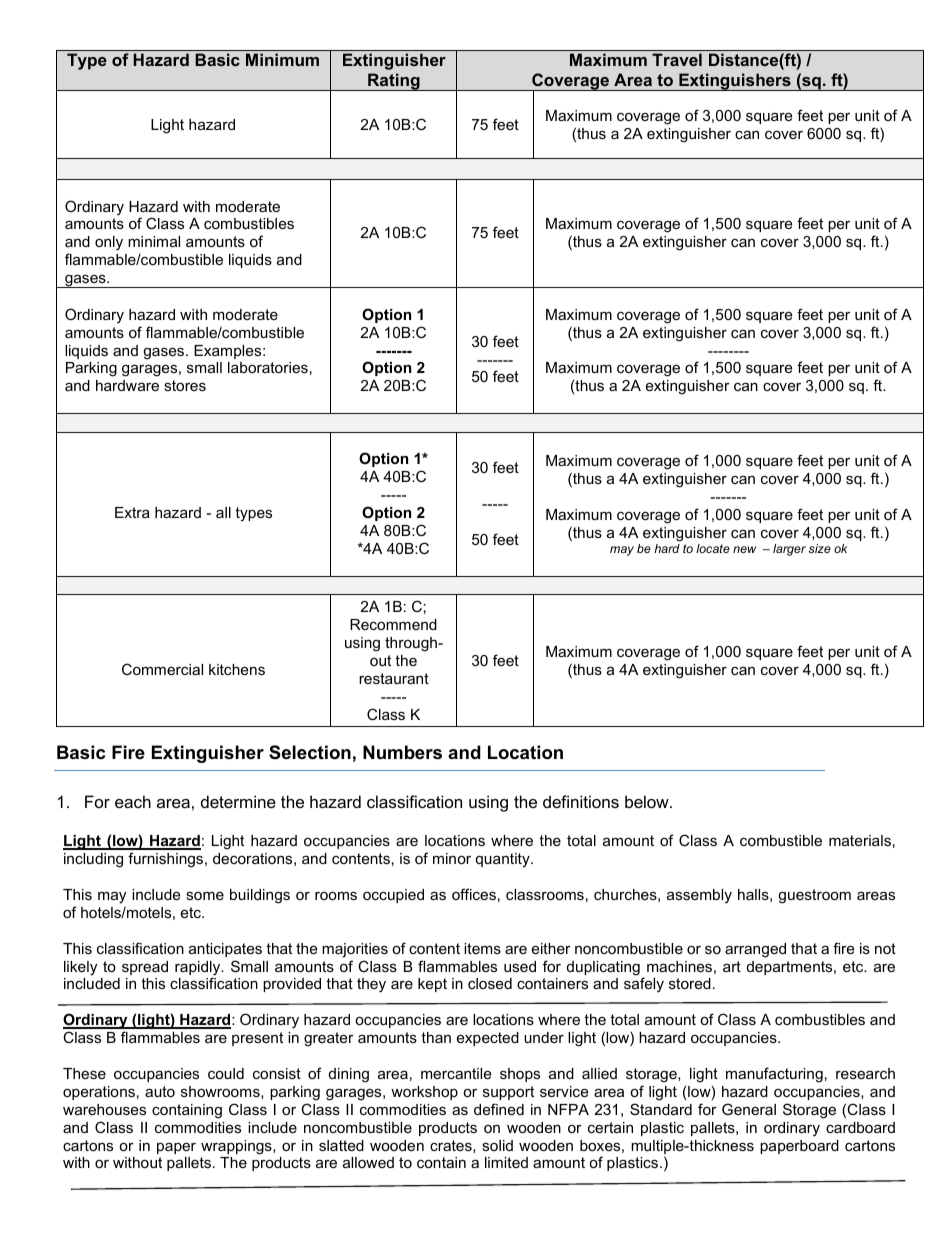 This page has height=1233, width=952. What do you see at coordinates (749, 1109) in the page?
I see `General` at bounding box center [749, 1109].
